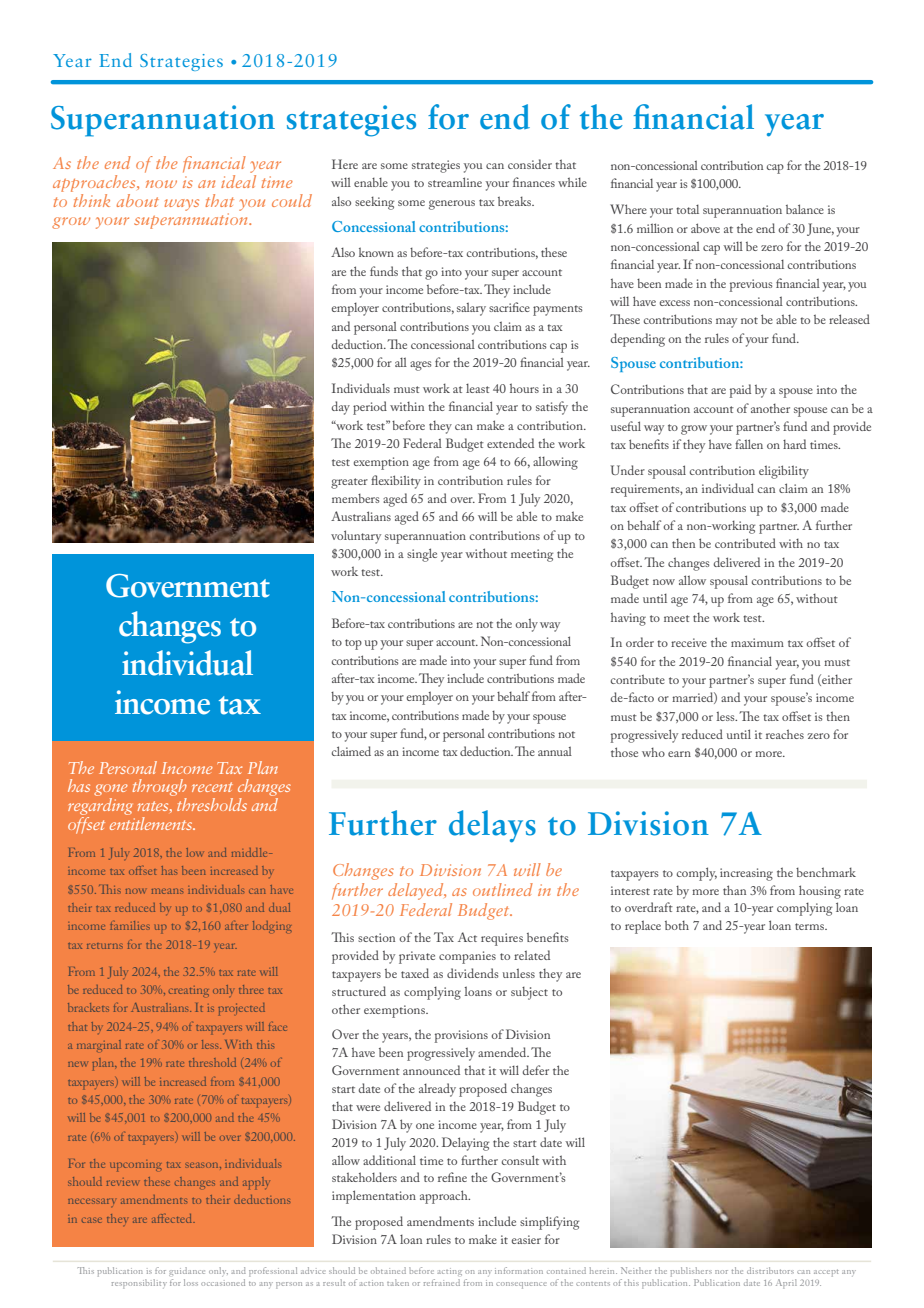  I want to click on acting, so click(449, 1272).
